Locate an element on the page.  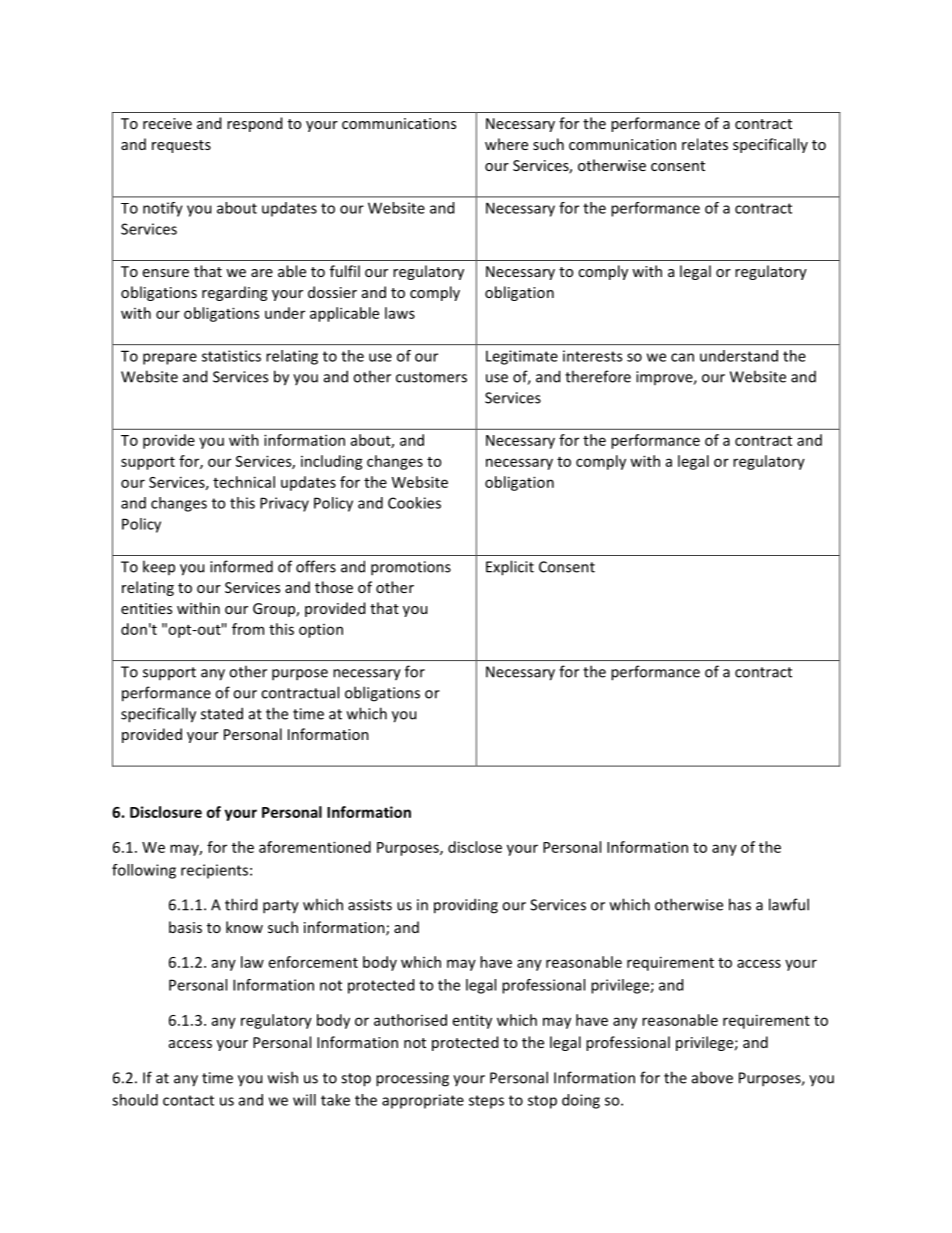
can is located at coordinates (682, 357).
